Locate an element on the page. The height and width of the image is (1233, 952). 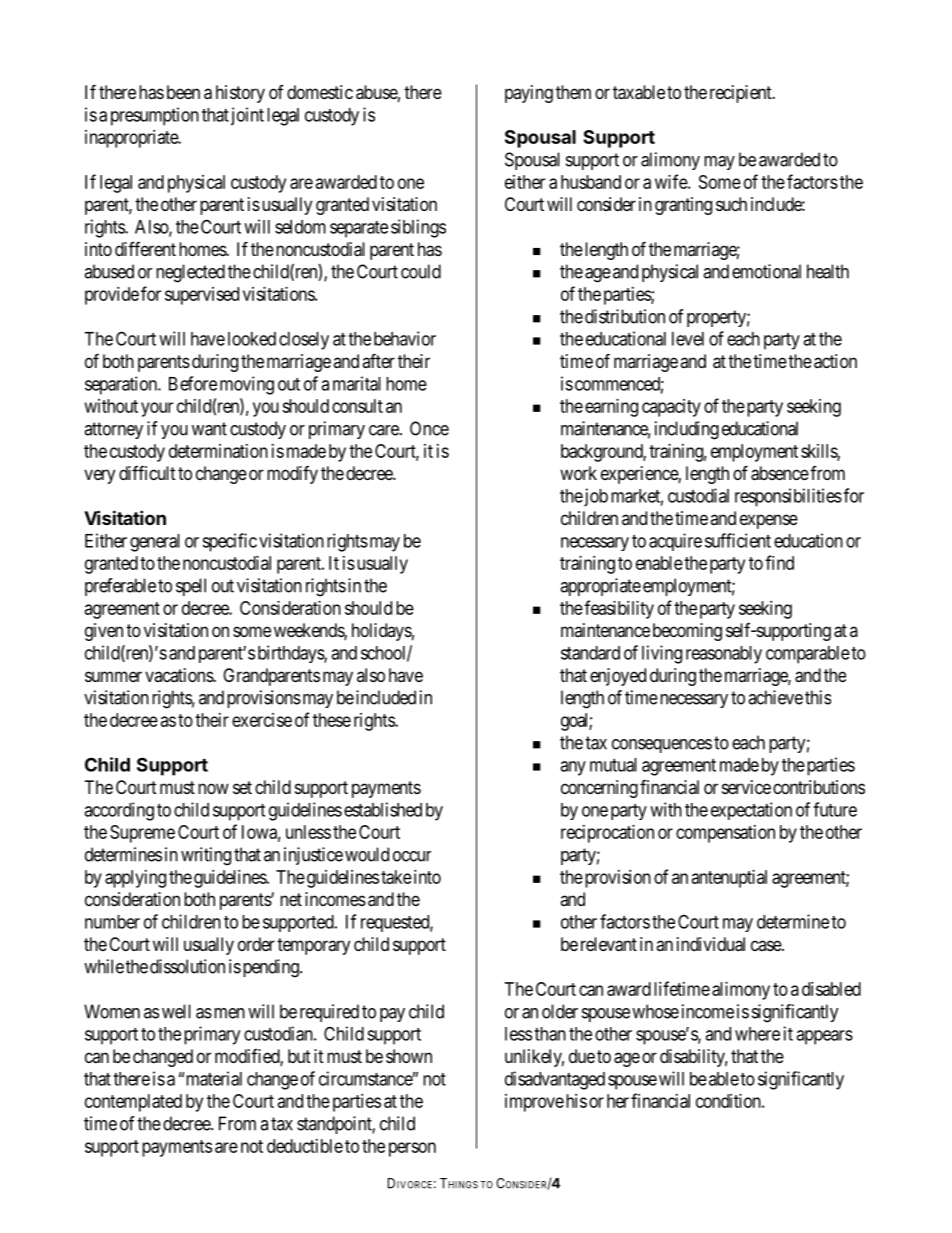
level is located at coordinates (688, 339).
